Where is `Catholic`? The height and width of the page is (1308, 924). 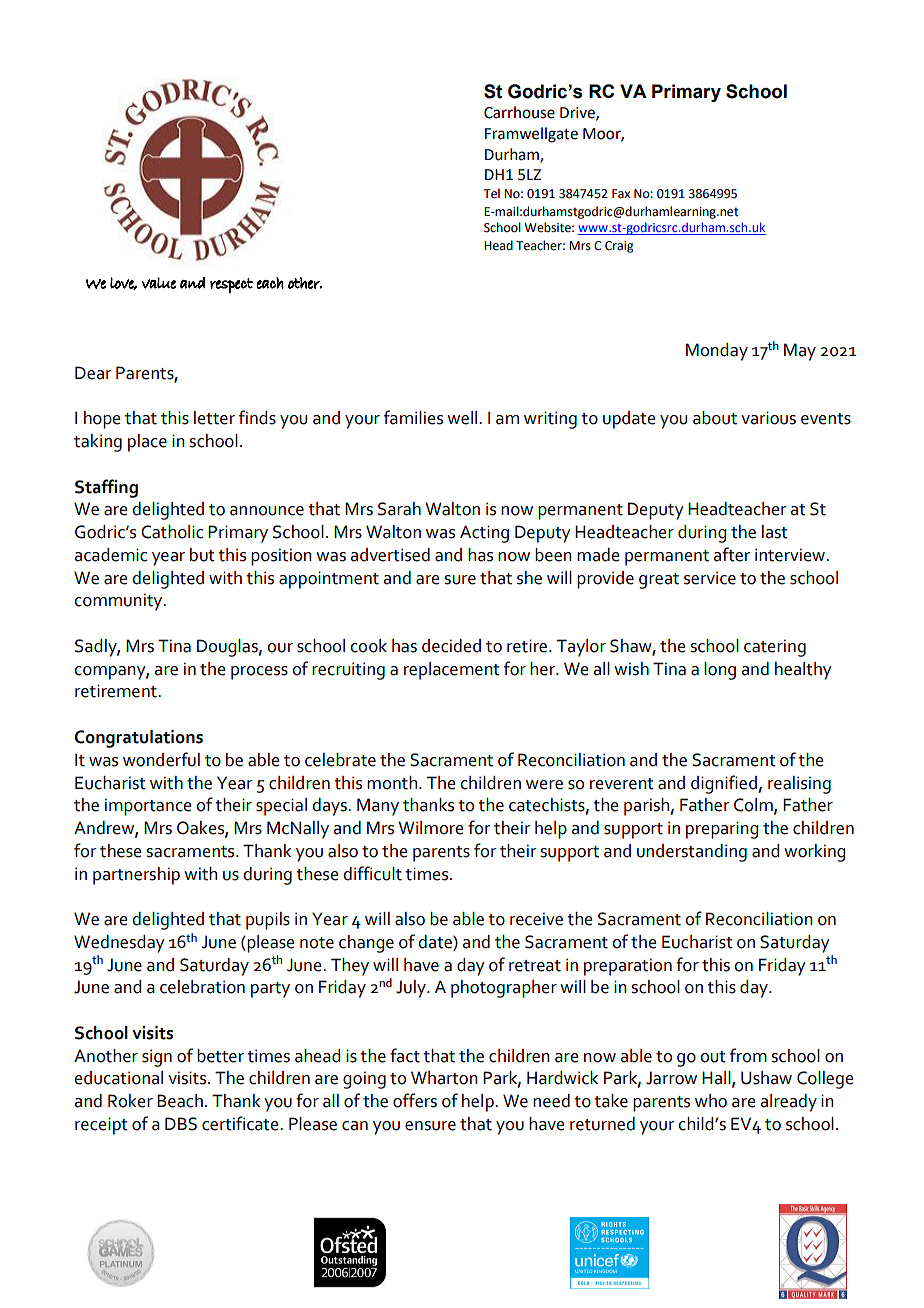 Catholic is located at coordinates (172, 532).
